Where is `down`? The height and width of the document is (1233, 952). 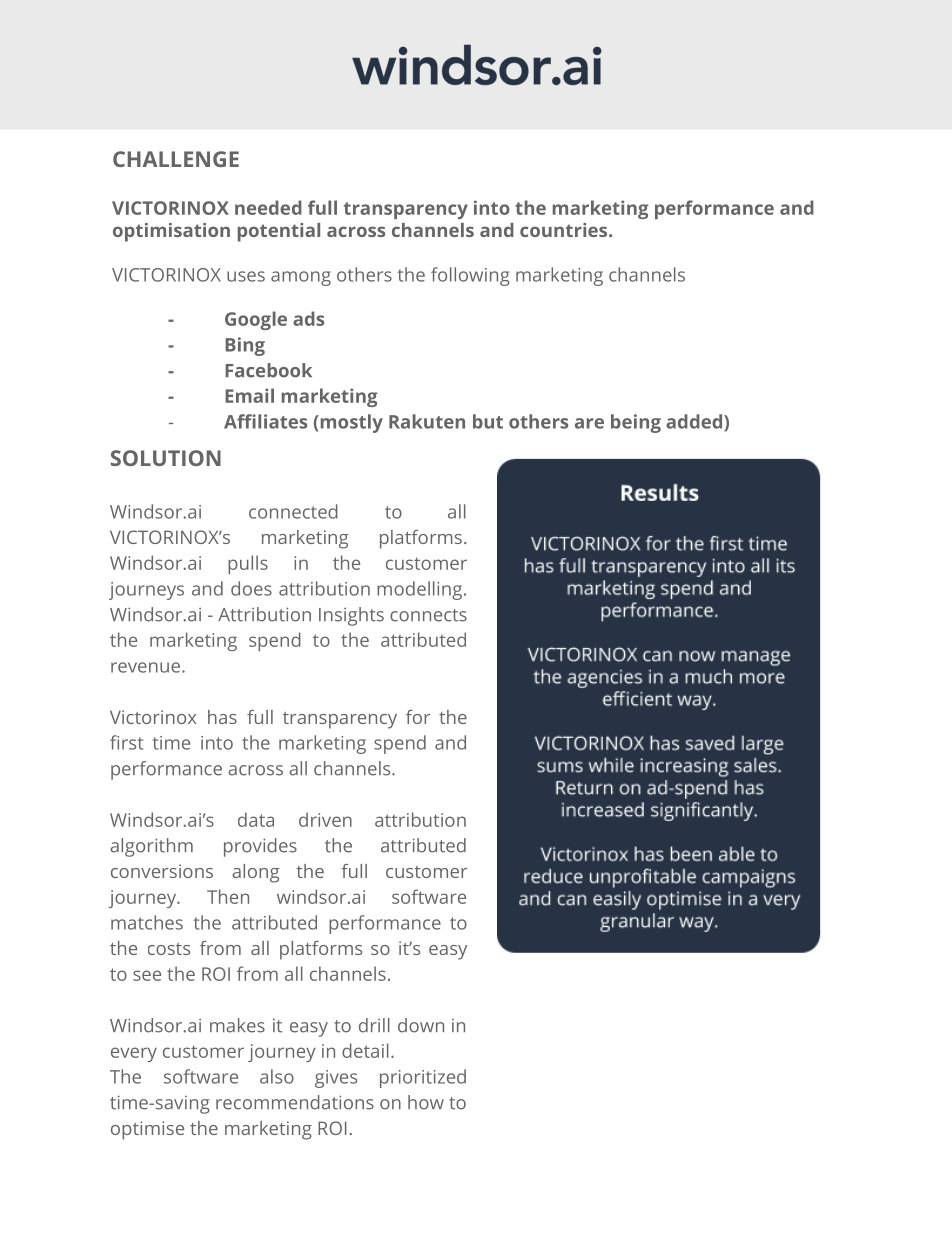
down is located at coordinates (421, 1025).
